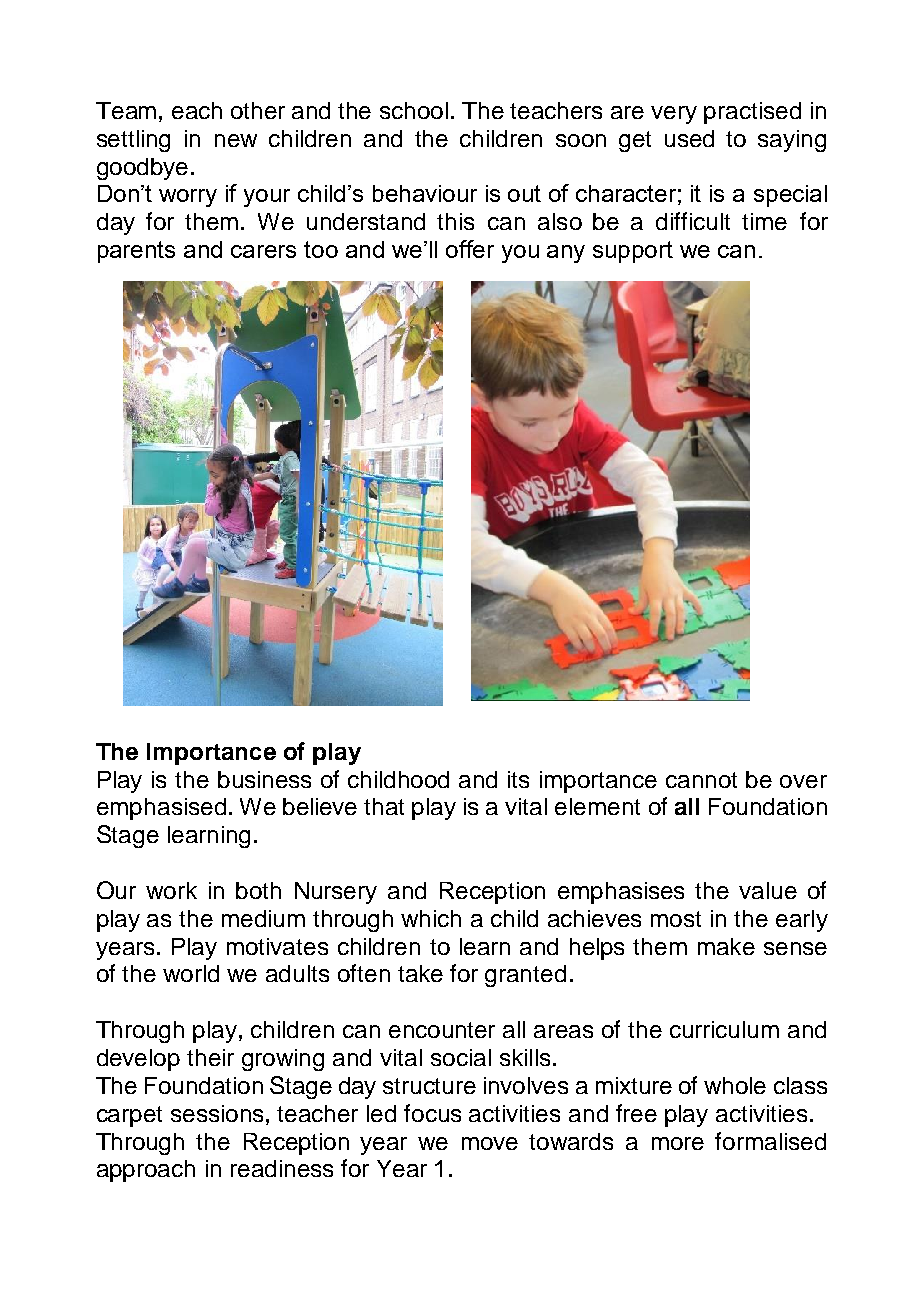 The image size is (924, 1311). What do you see at coordinates (414, 110) in the screenshot?
I see `school` at bounding box center [414, 110].
